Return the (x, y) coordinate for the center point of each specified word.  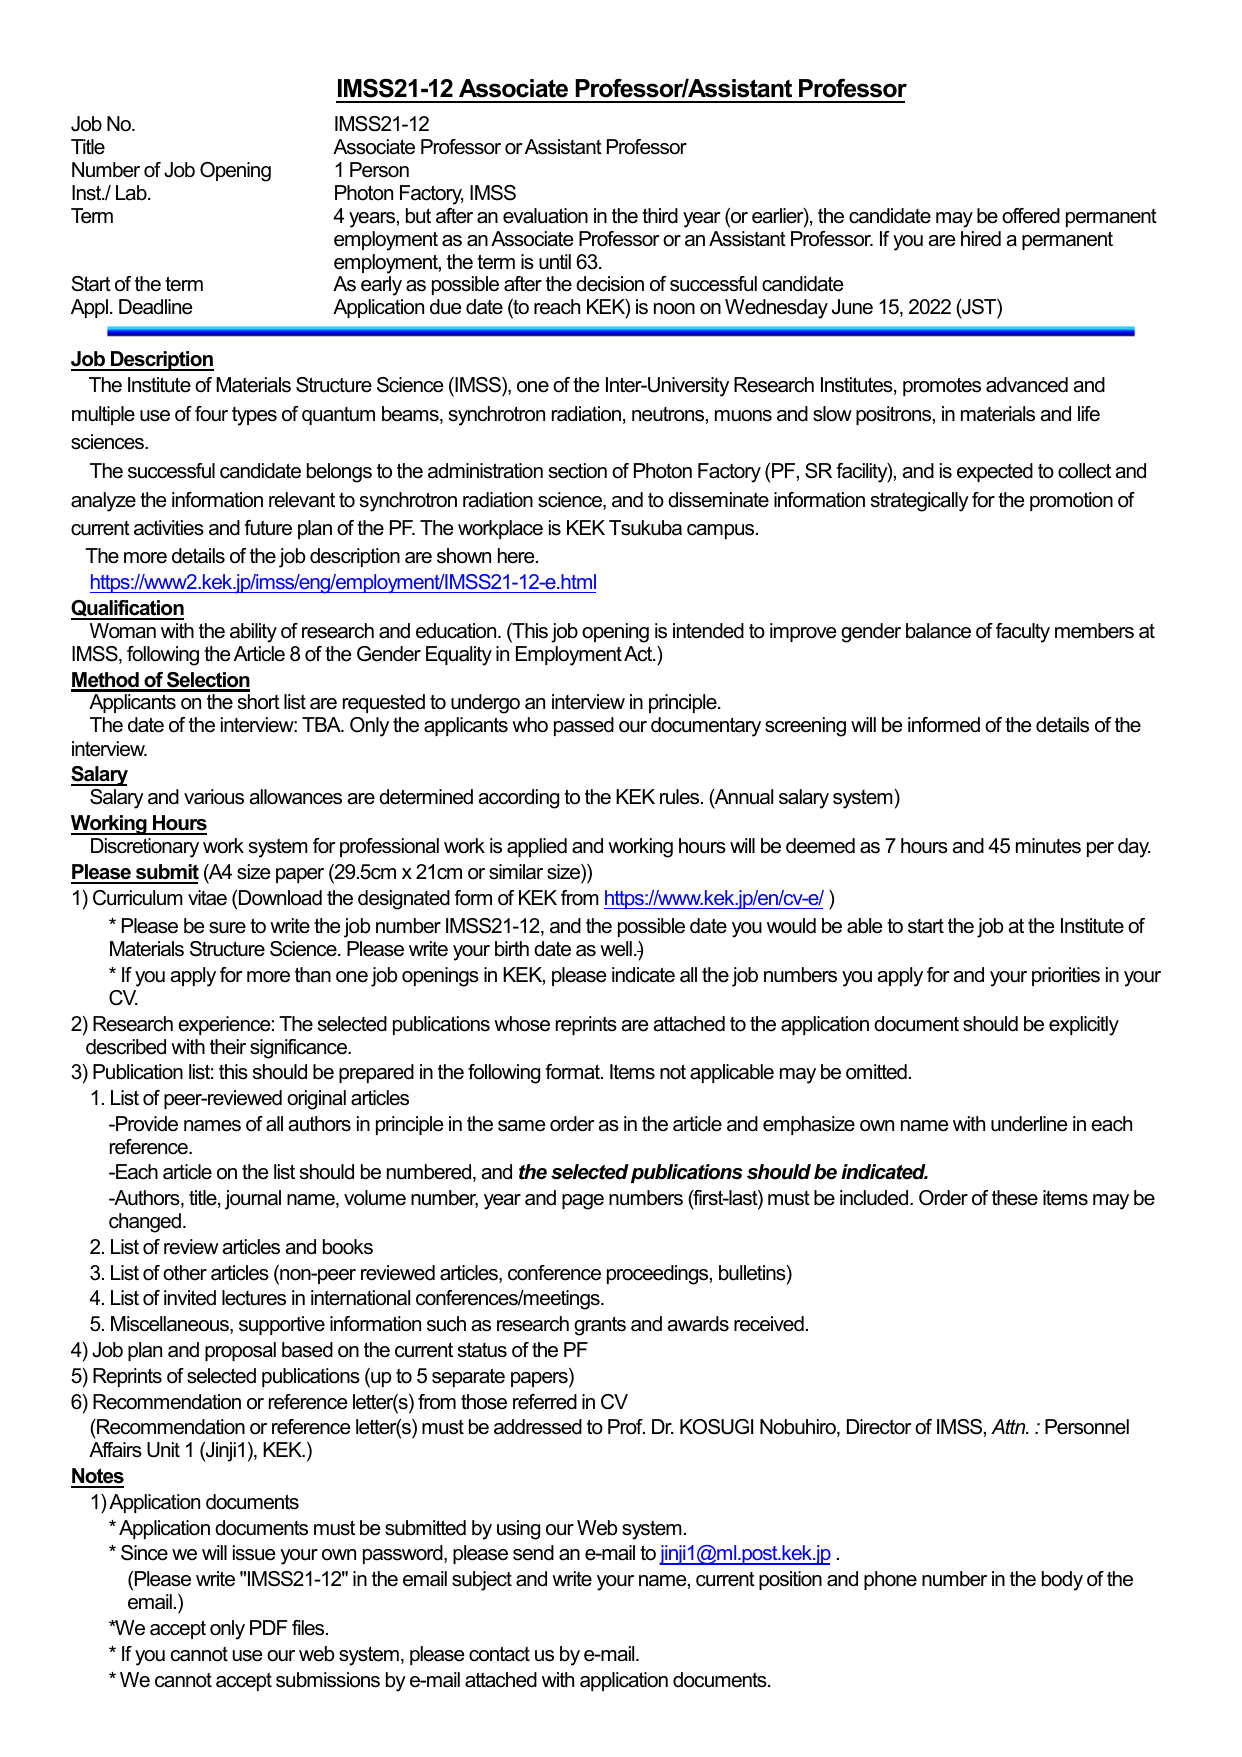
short (259, 702)
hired (981, 239)
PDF (269, 1627)
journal (253, 1200)
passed (584, 726)
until (555, 262)
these (1015, 1198)
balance (938, 631)
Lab (132, 193)
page (583, 1202)
